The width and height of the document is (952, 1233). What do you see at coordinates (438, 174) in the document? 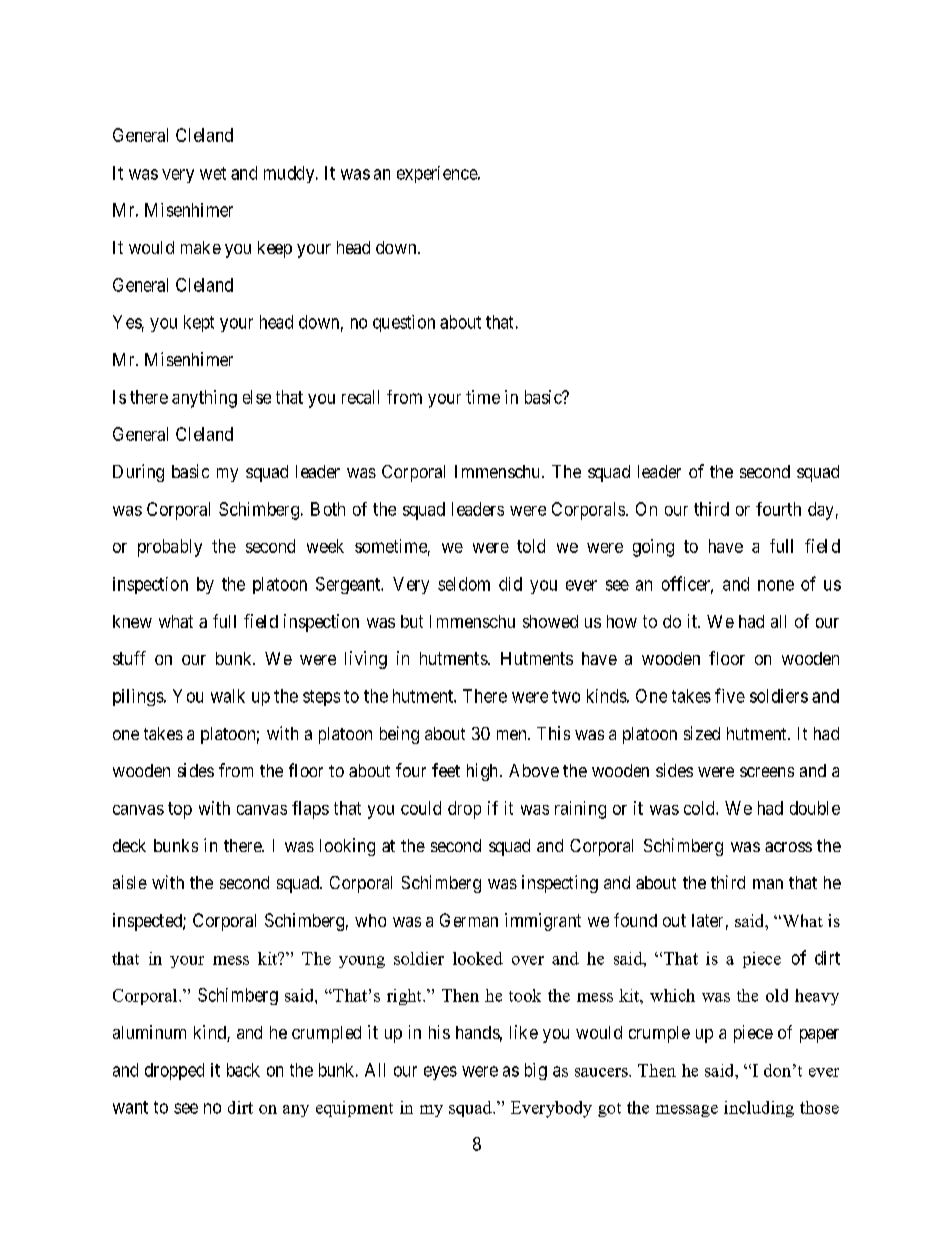
I see `experience` at bounding box center [438, 174].
